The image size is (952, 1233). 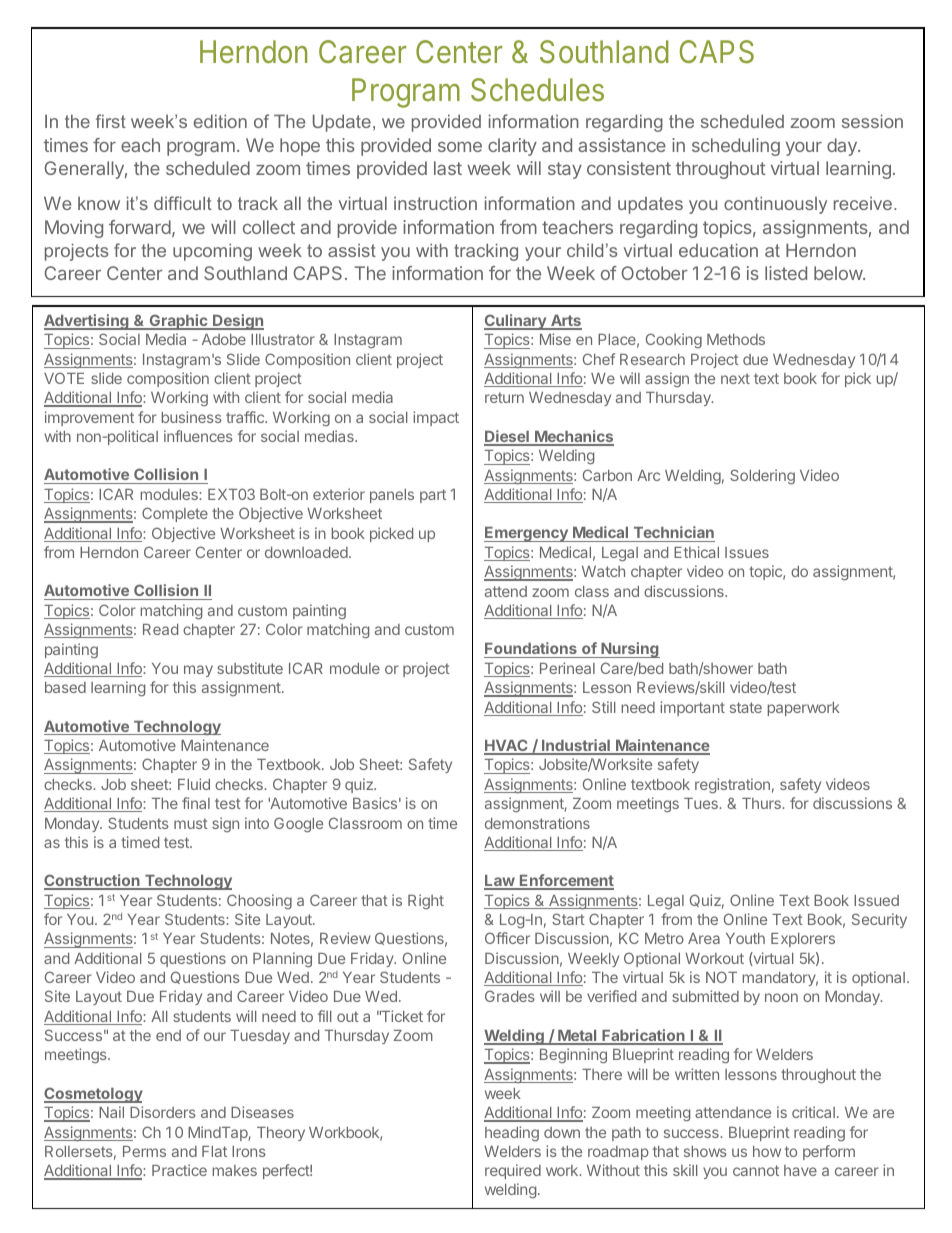 I want to click on Culinary, so click(x=516, y=322).
